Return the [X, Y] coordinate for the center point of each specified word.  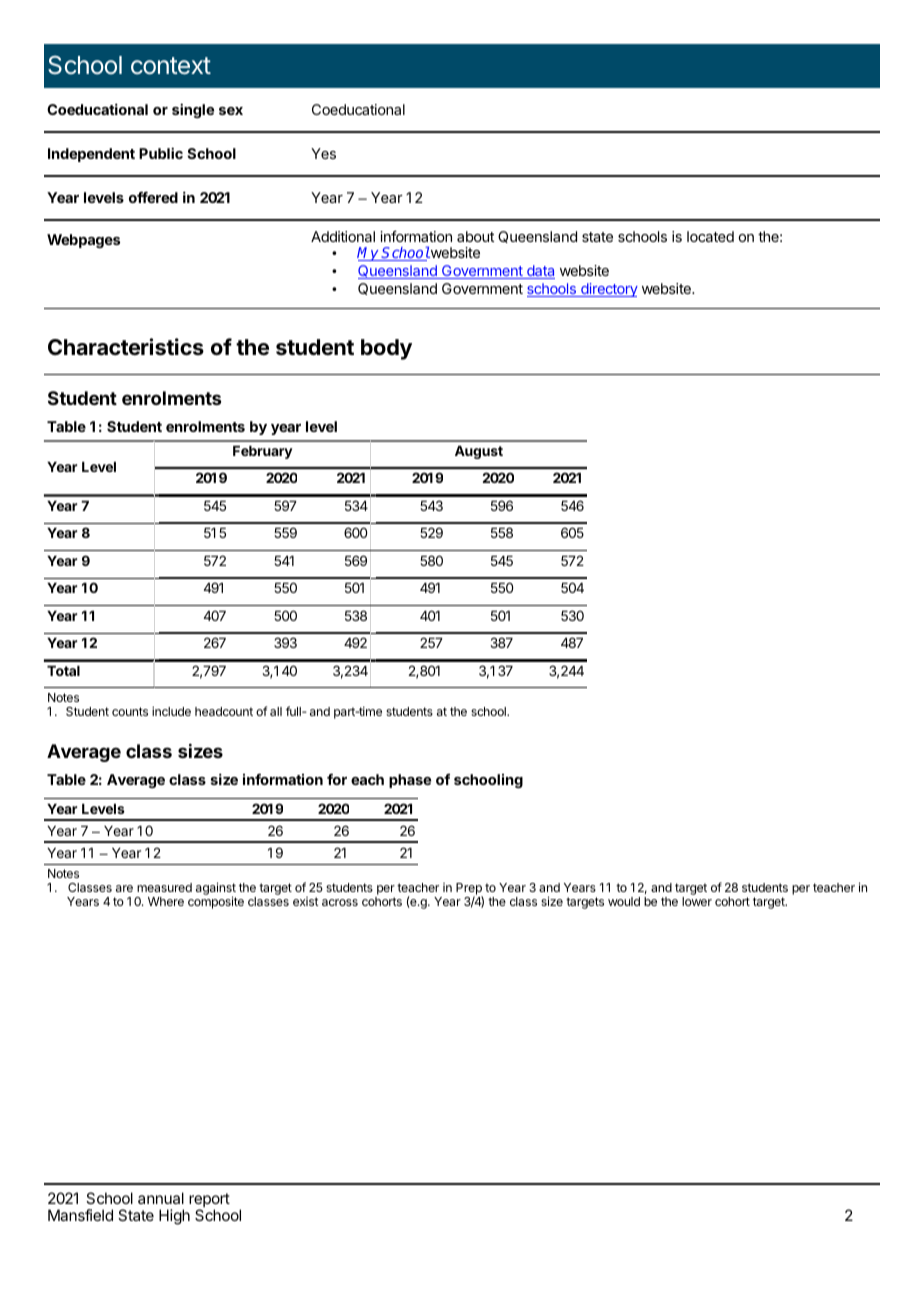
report [209, 1201]
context [171, 66]
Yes [323, 153]
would [624, 901]
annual [161, 1198]
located [710, 236]
